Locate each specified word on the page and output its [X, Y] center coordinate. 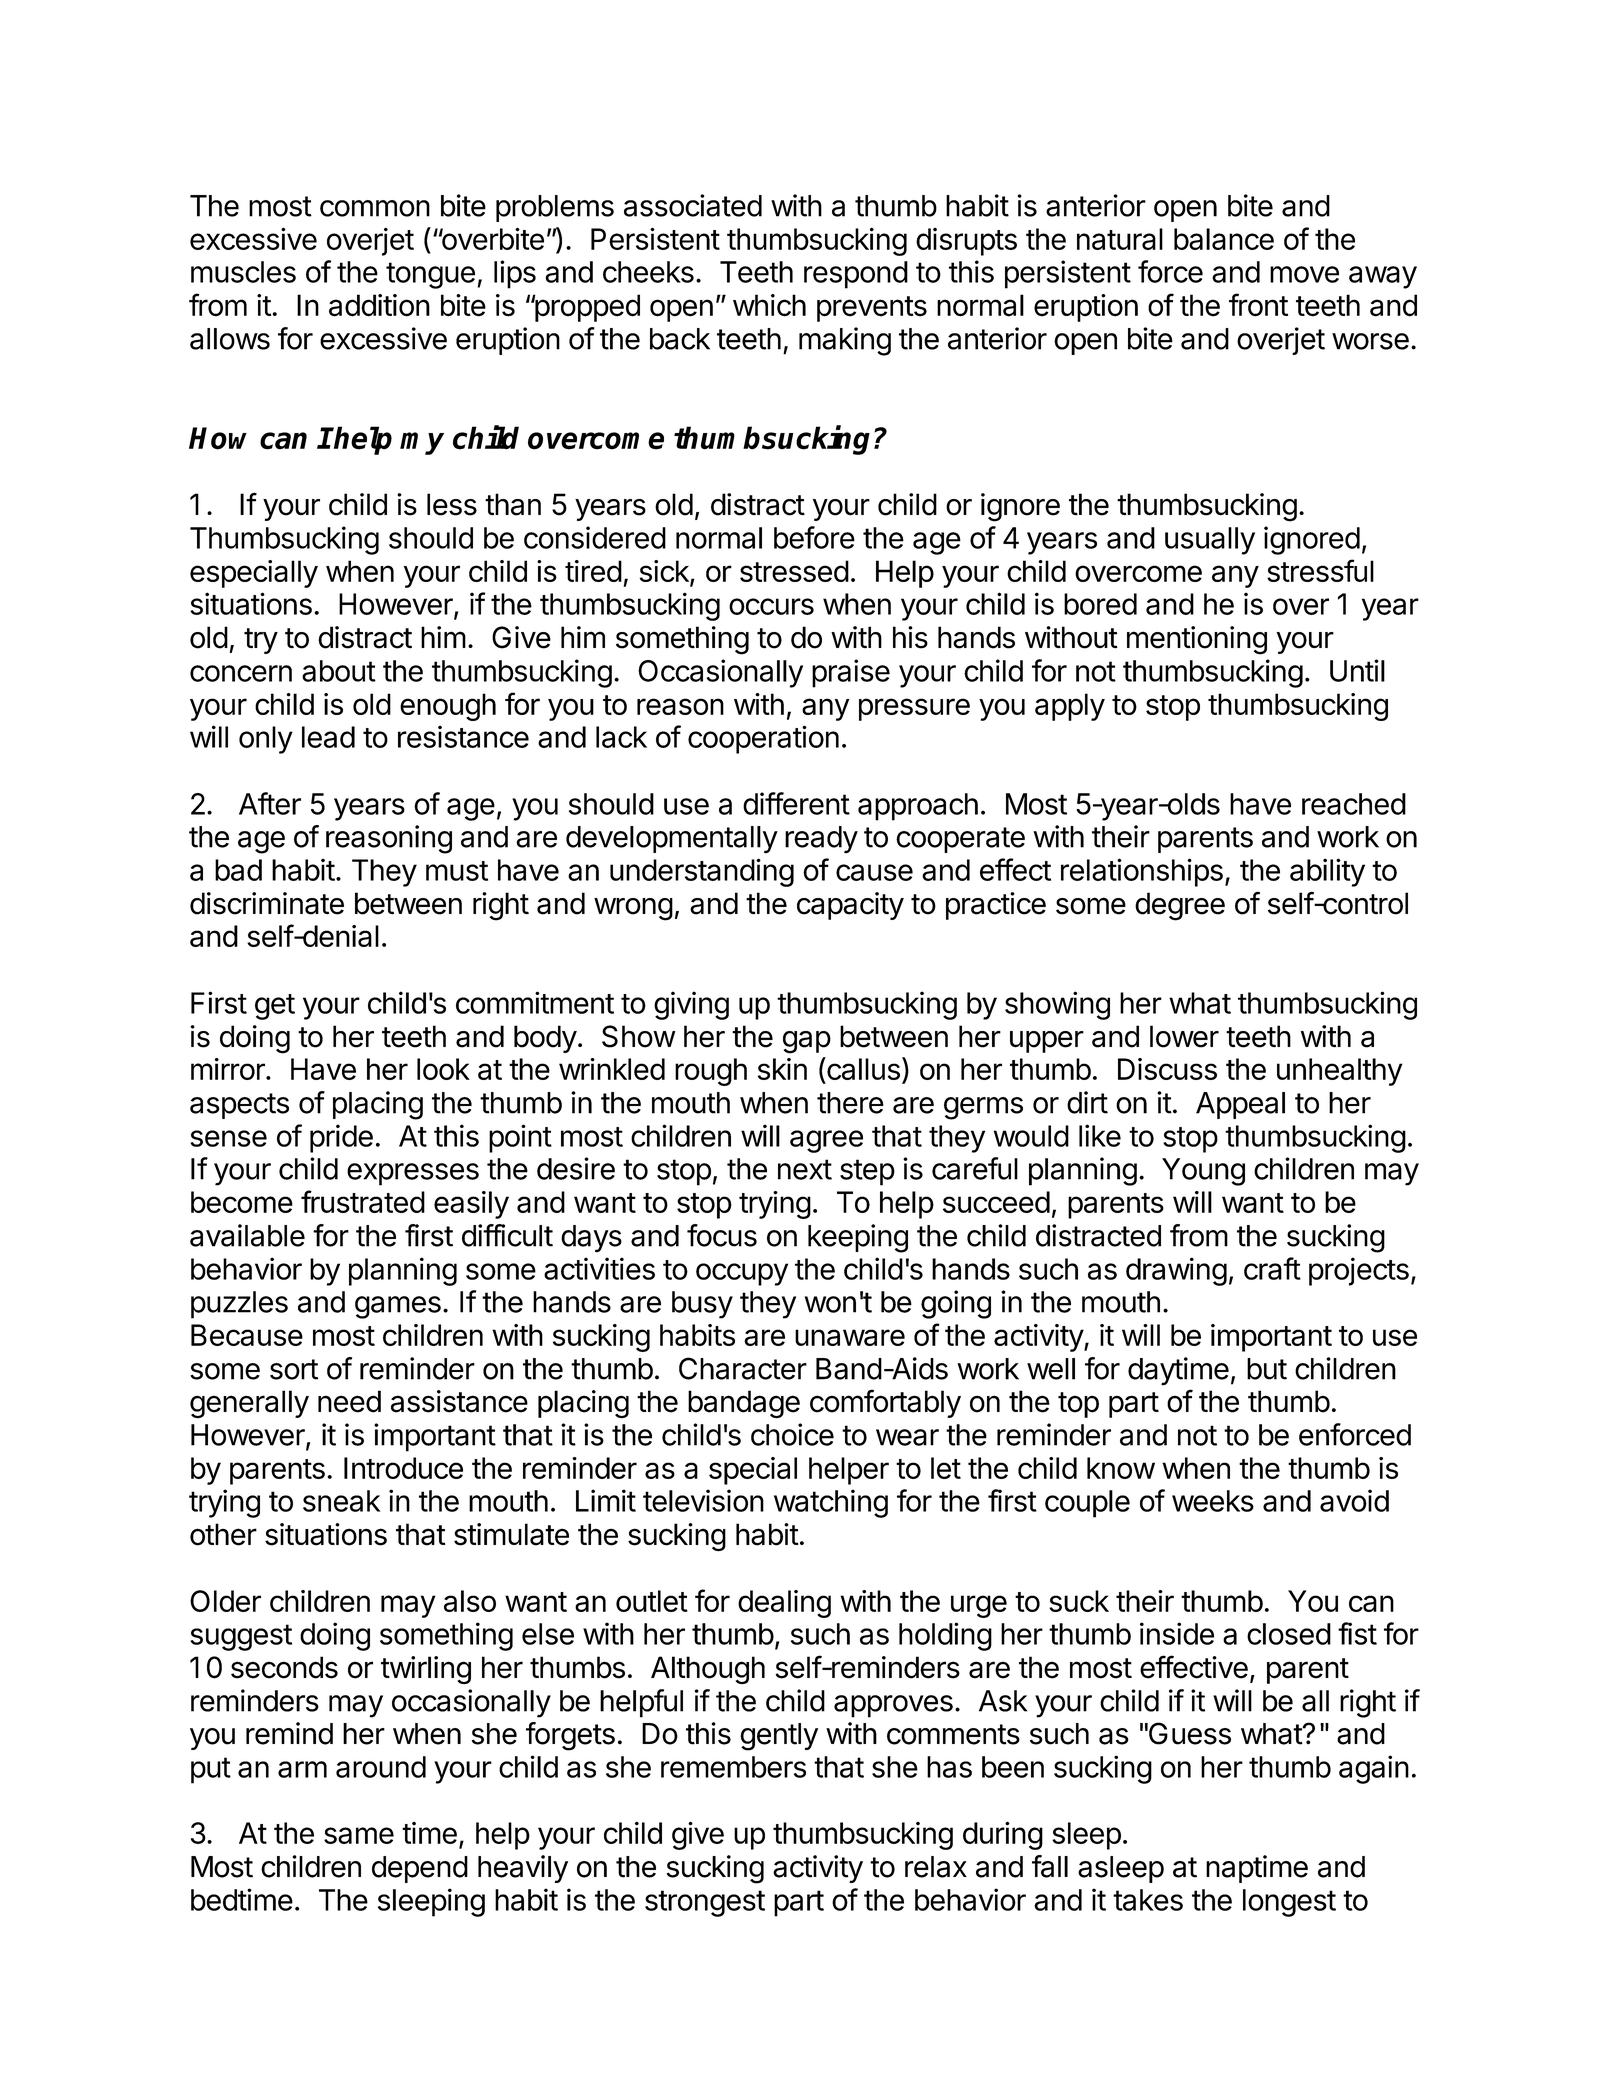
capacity [850, 906]
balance [1224, 239]
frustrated [363, 1201]
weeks [1213, 1501]
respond [856, 275]
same [359, 1835]
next [805, 1169]
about [339, 671]
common [375, 208]
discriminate [267, 903]
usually [1210, 541]
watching [831, 1503]
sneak [341, 1501]
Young [1203, 1172]
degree [1180, 906]
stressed [794, 571]
